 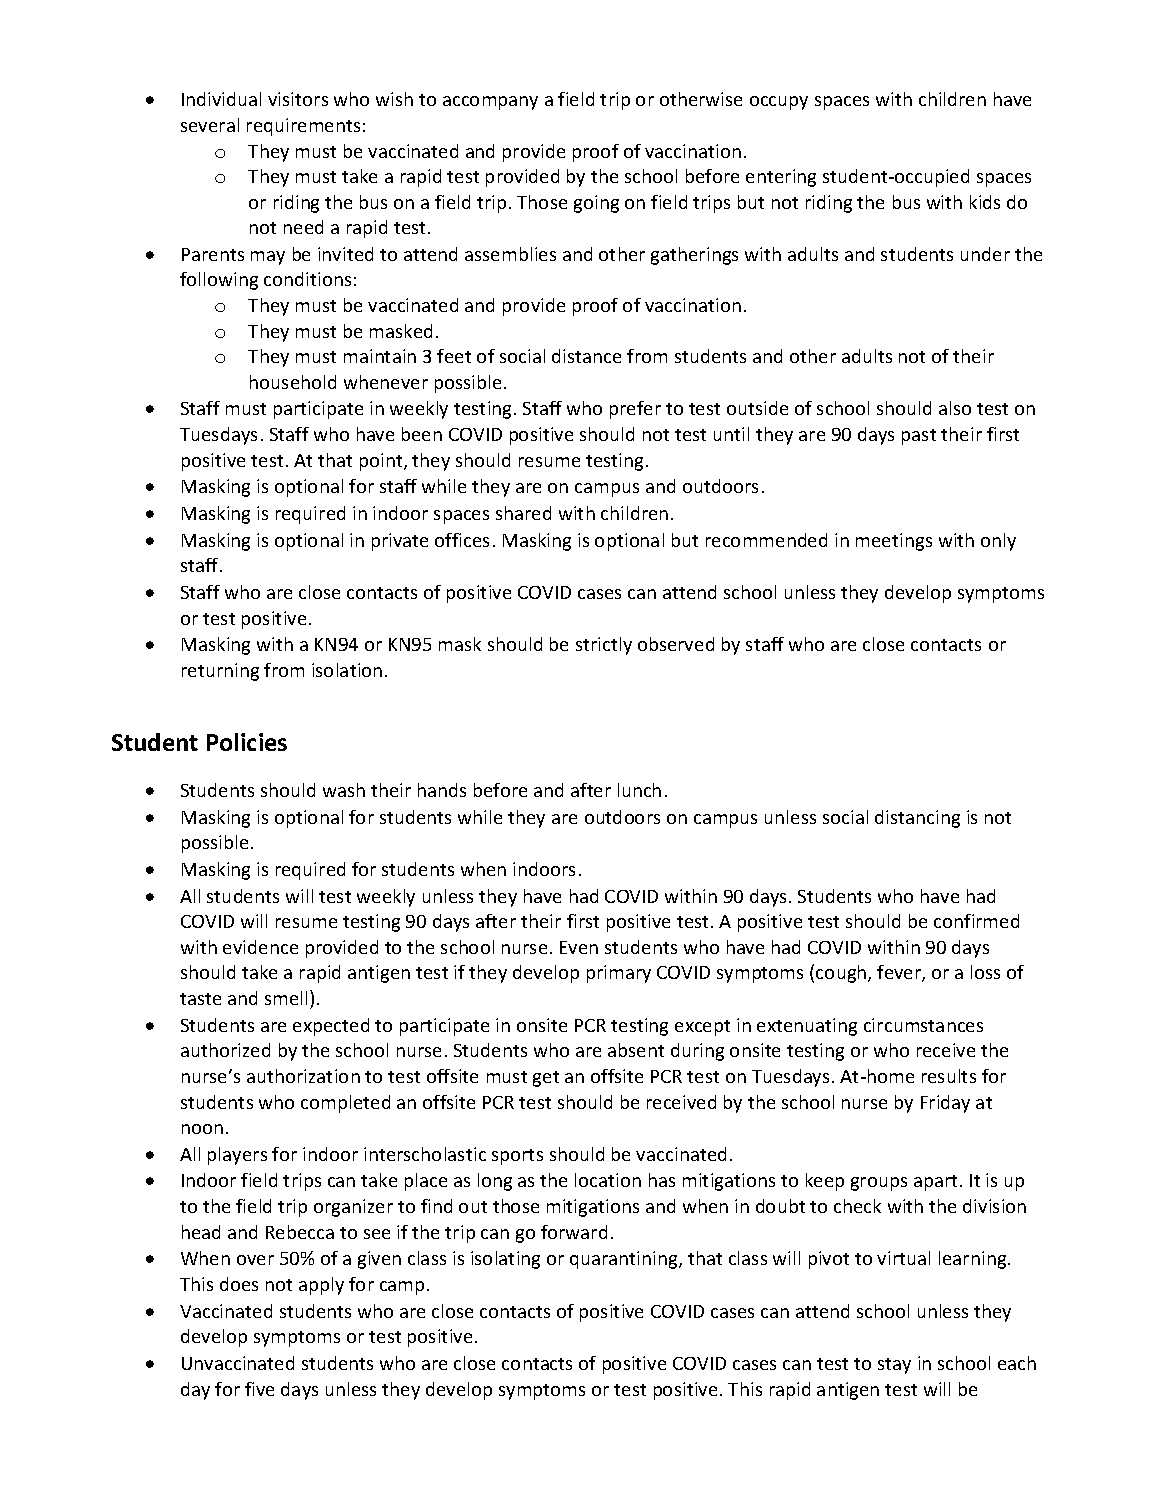 I want to click on private, so click(x=400, y=542).
